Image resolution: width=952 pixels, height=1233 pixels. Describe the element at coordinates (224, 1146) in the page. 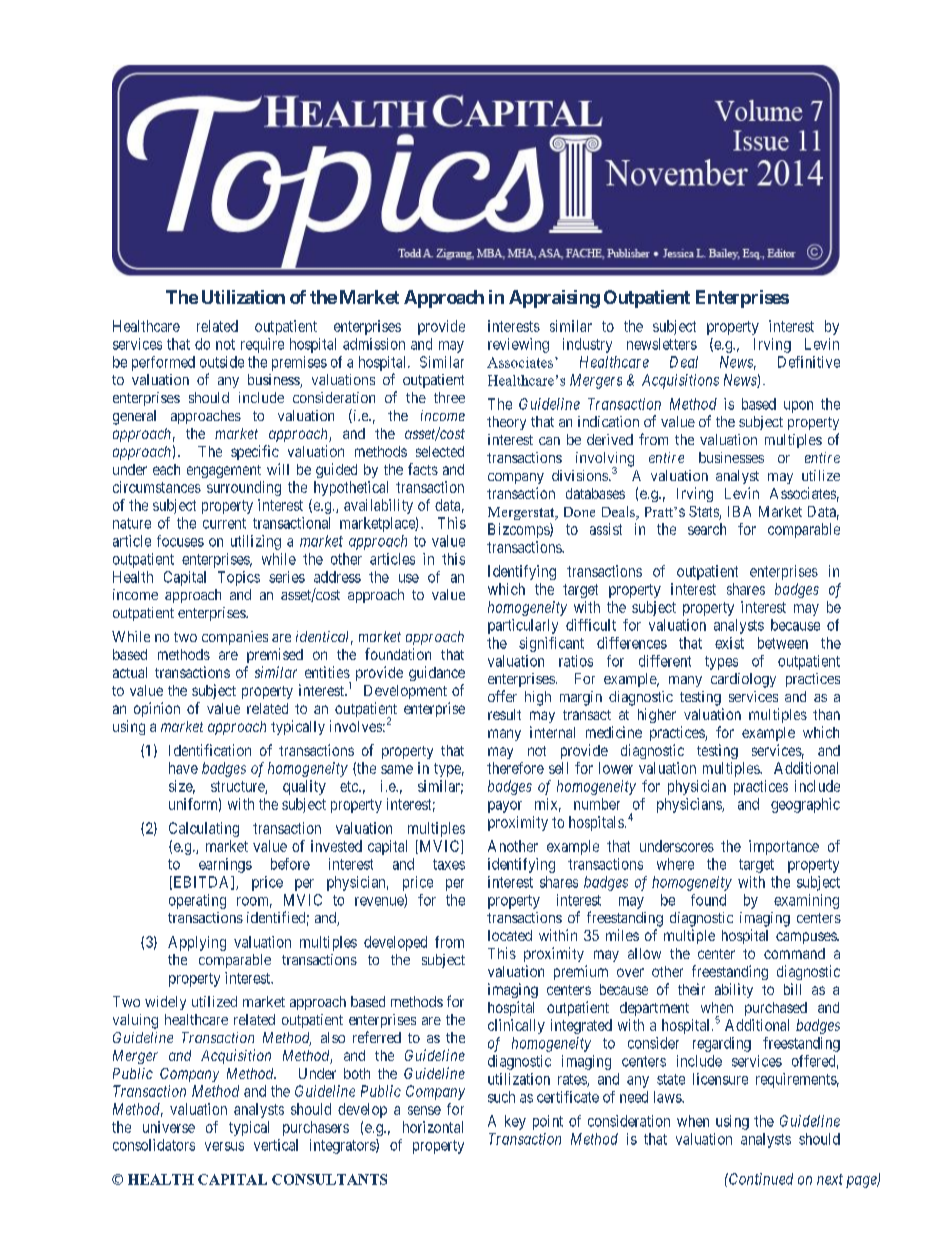

I see `versus` at that location.
